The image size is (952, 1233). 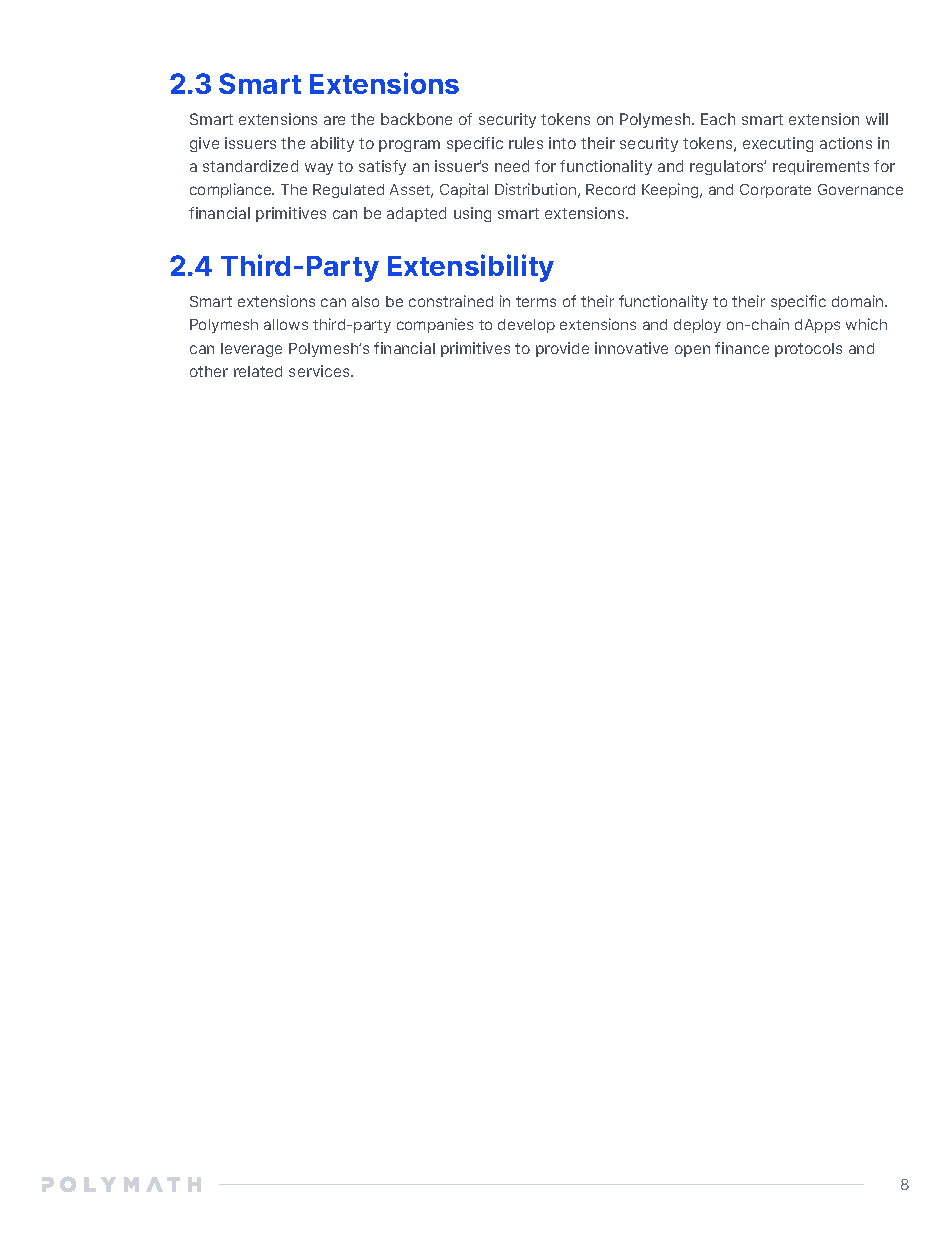 I want to click on adapted, so click(x=416, y=214).
